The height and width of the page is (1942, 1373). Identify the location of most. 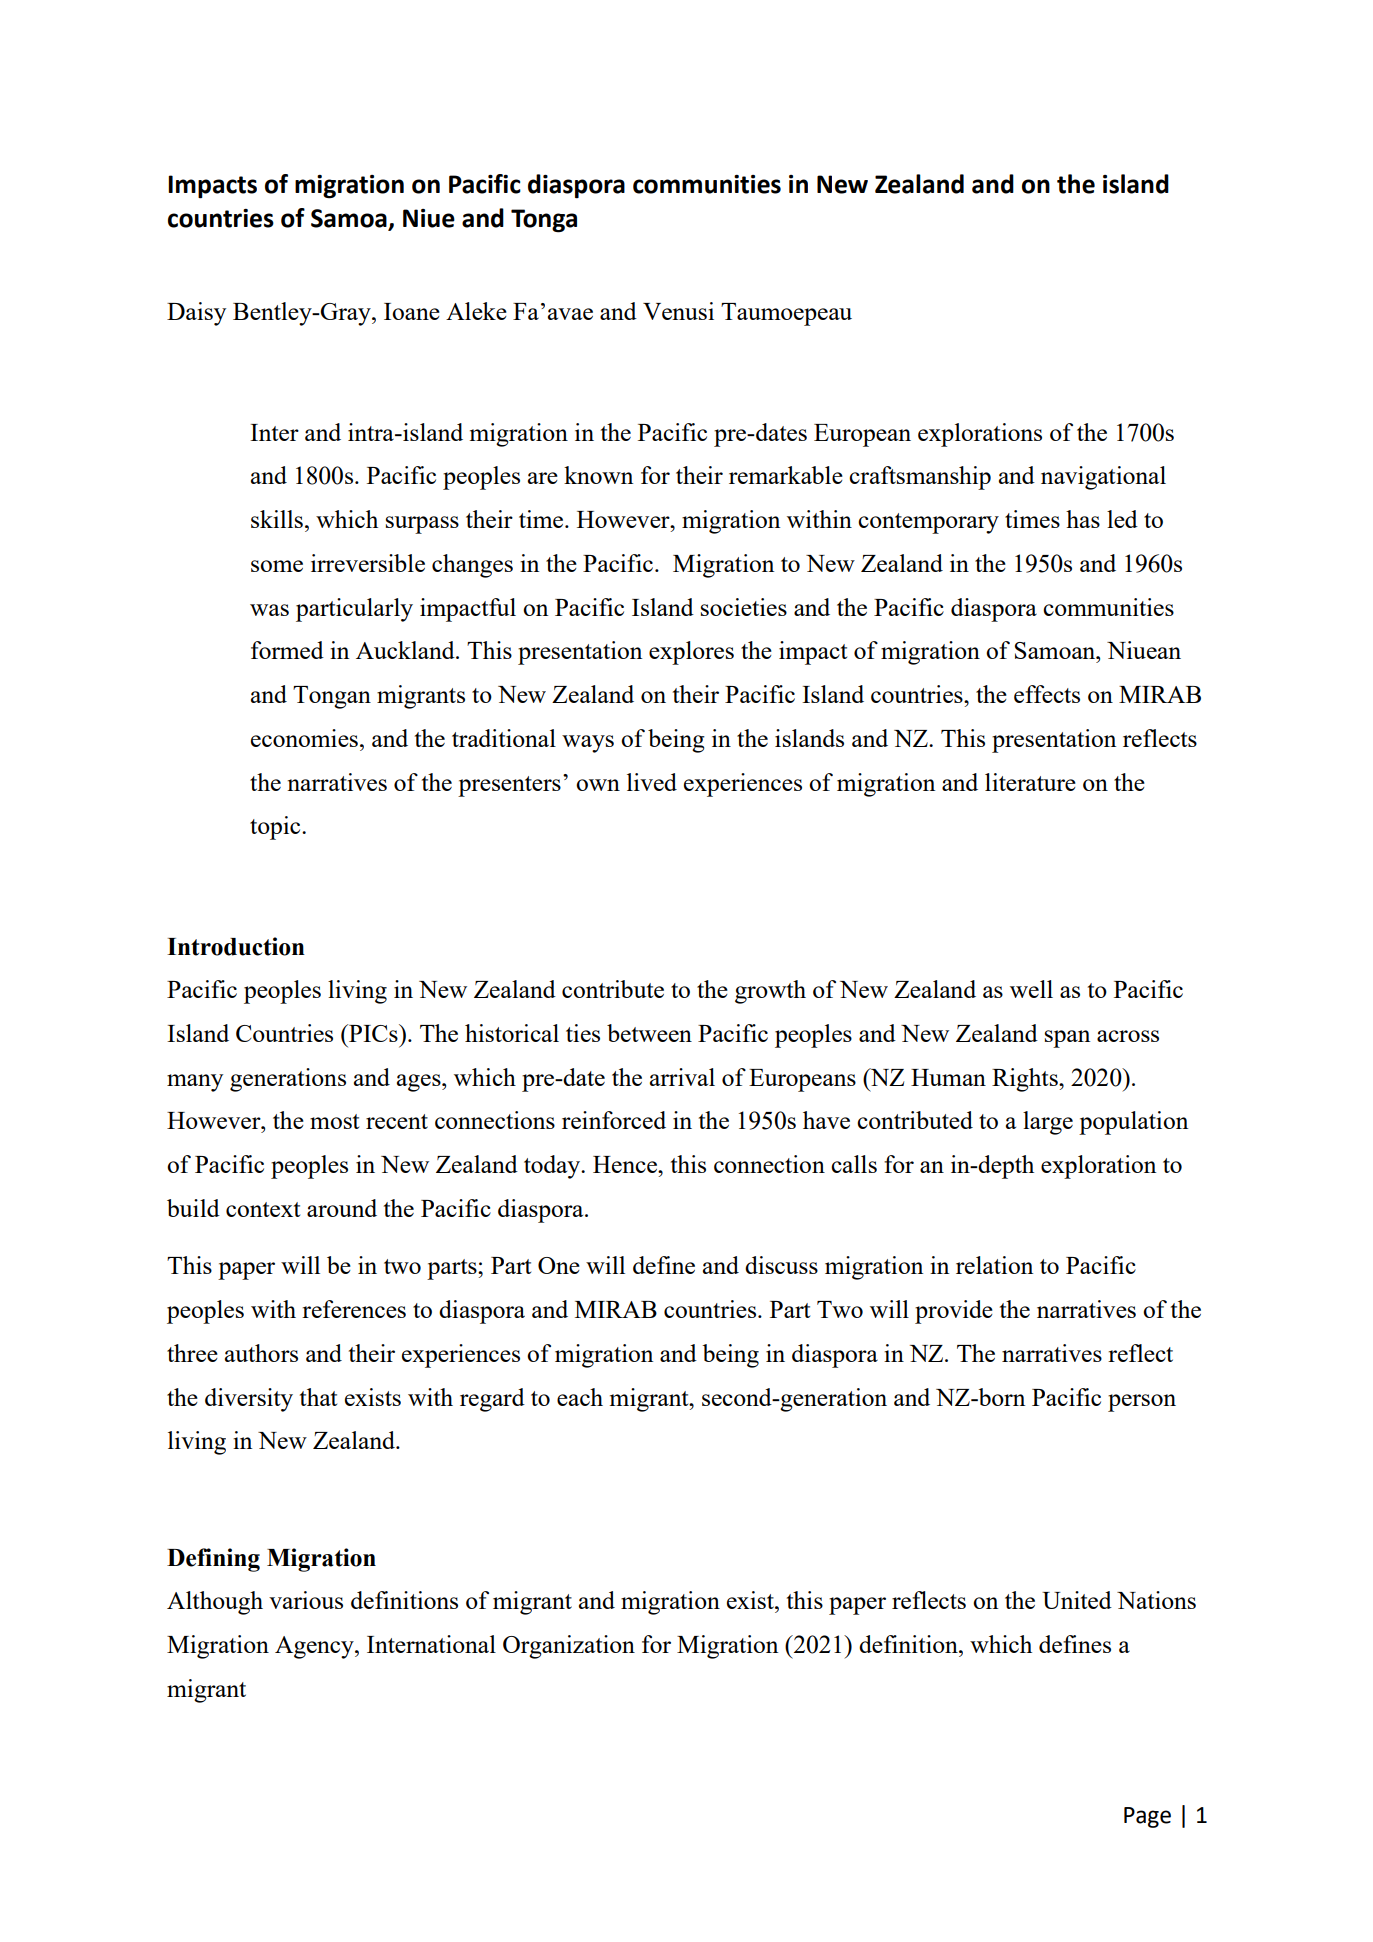
(334, 1121).
